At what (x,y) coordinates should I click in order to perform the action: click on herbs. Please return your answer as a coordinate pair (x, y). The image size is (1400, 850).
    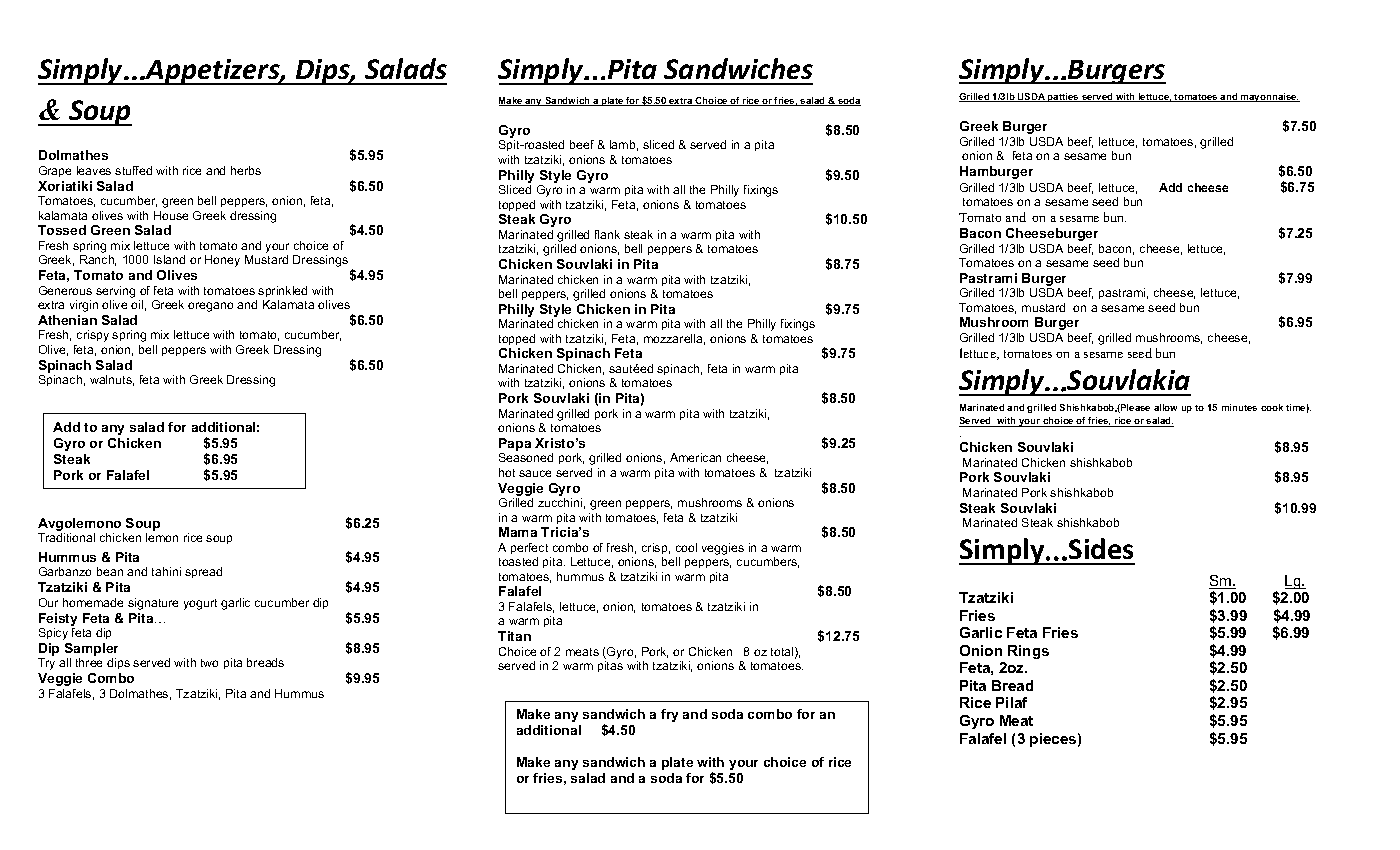
    Looking at the image, I should click on (246, 170).
